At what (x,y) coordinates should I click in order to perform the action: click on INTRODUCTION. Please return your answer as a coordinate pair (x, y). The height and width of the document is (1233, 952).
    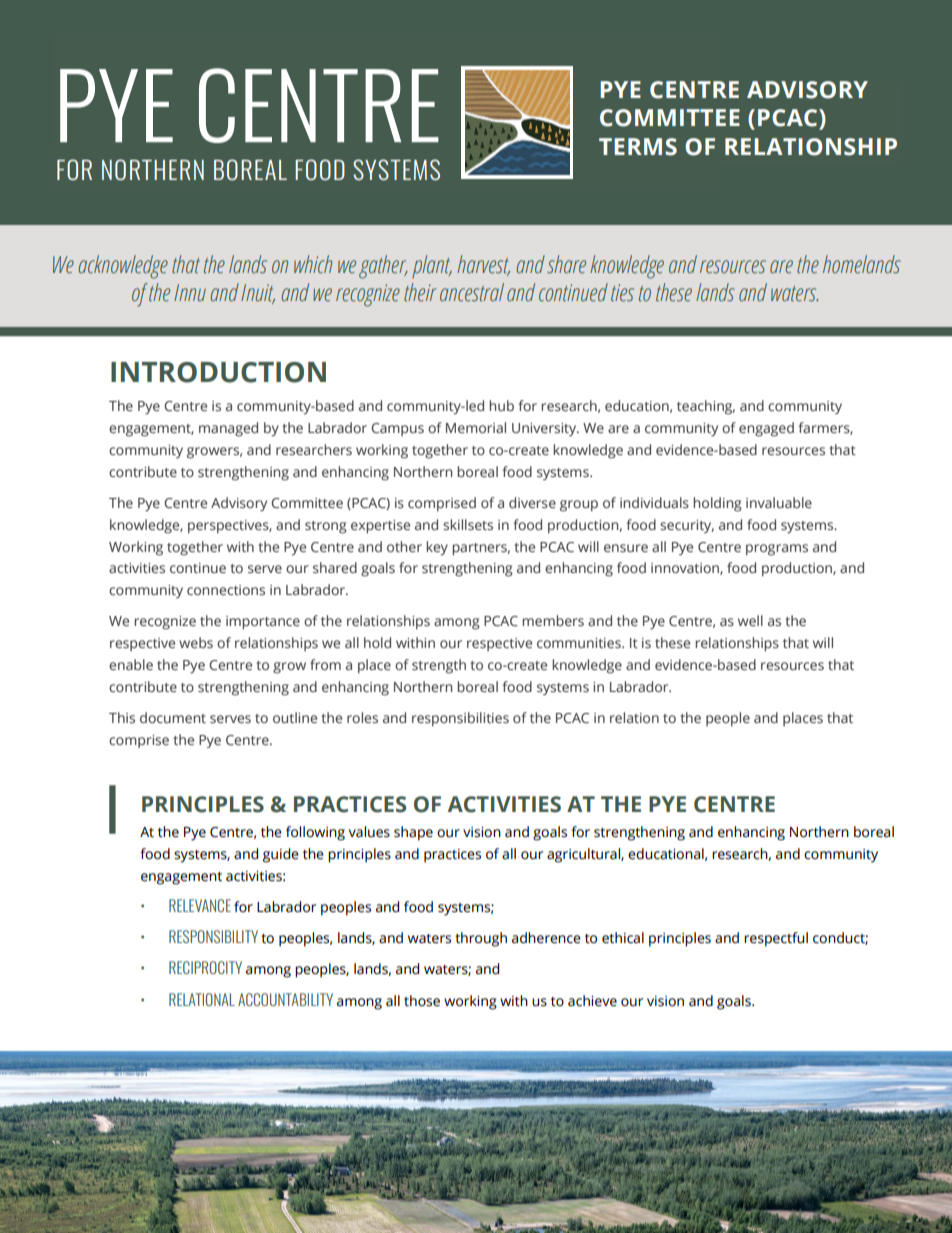
    Looking at the image, I should click on (218, 372).
